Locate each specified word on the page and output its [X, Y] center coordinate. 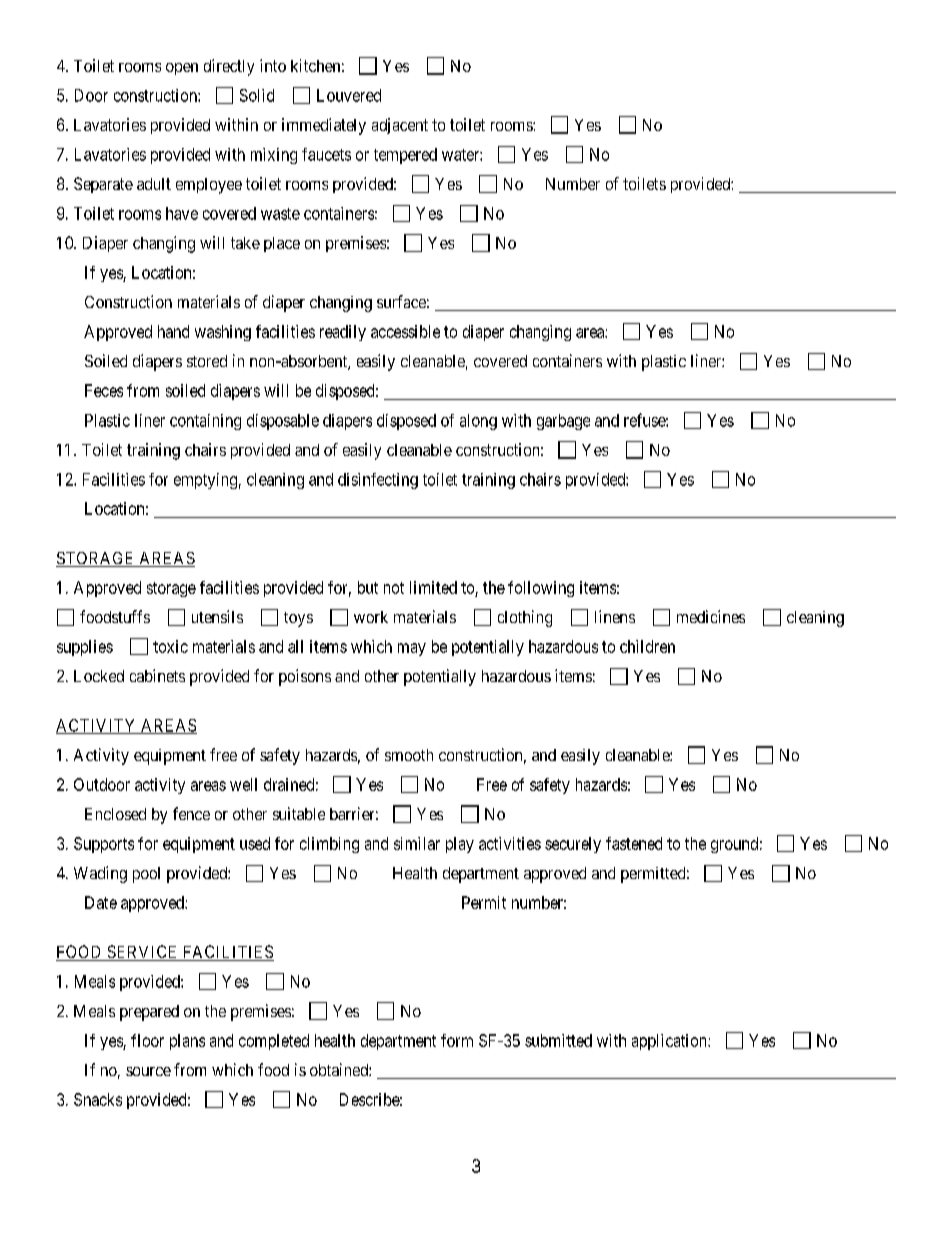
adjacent [400, 126]
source [148, 1071]
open [182, 69]
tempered [405, 156]
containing [205, 422]
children [647, 646]
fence [191, 813]
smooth [409, 755]
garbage [563, 422]
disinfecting [378, 481]
